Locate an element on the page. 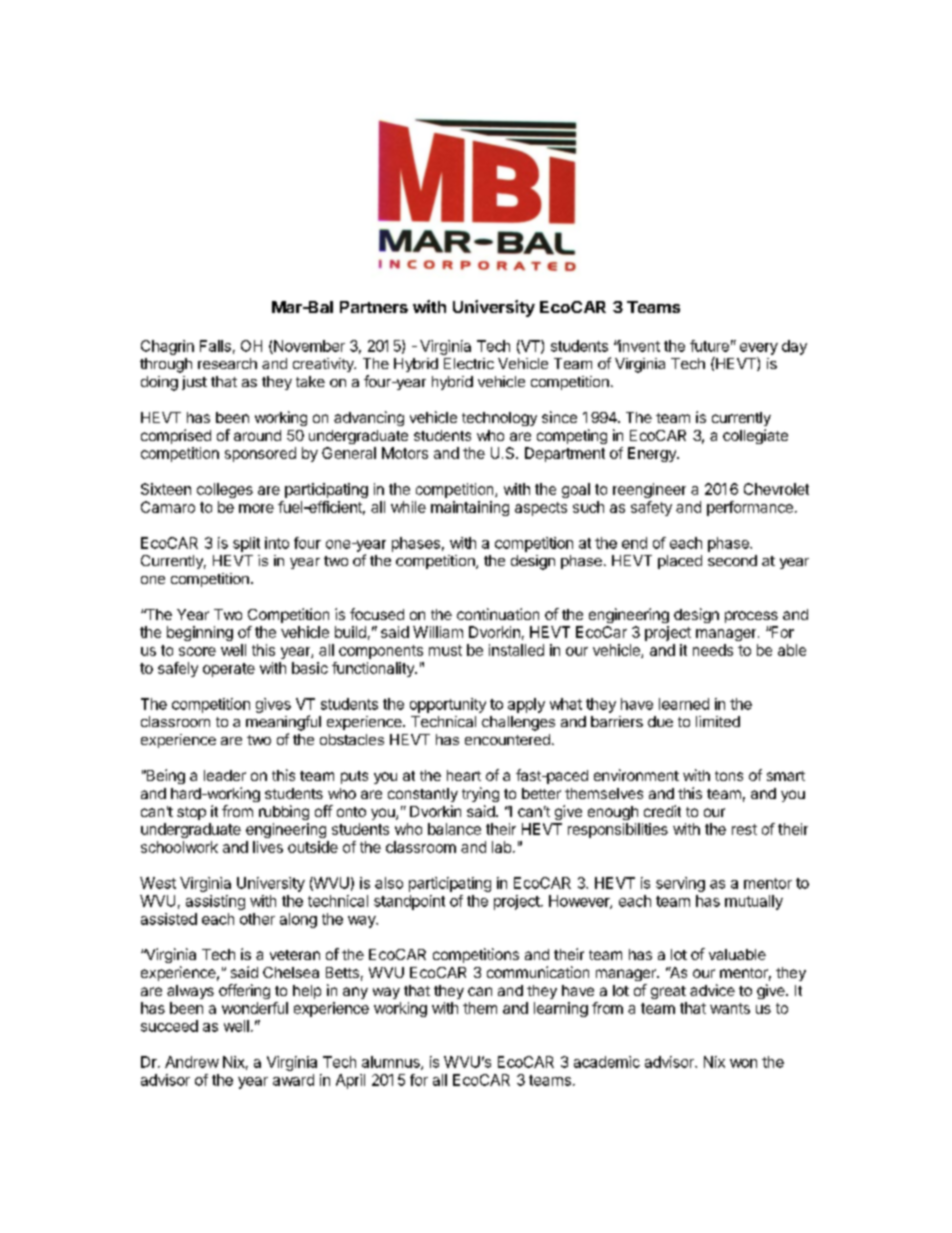 Image resolution: width=952 pixels, height=1233 pixels. future is located at coordinates (709, 346).
